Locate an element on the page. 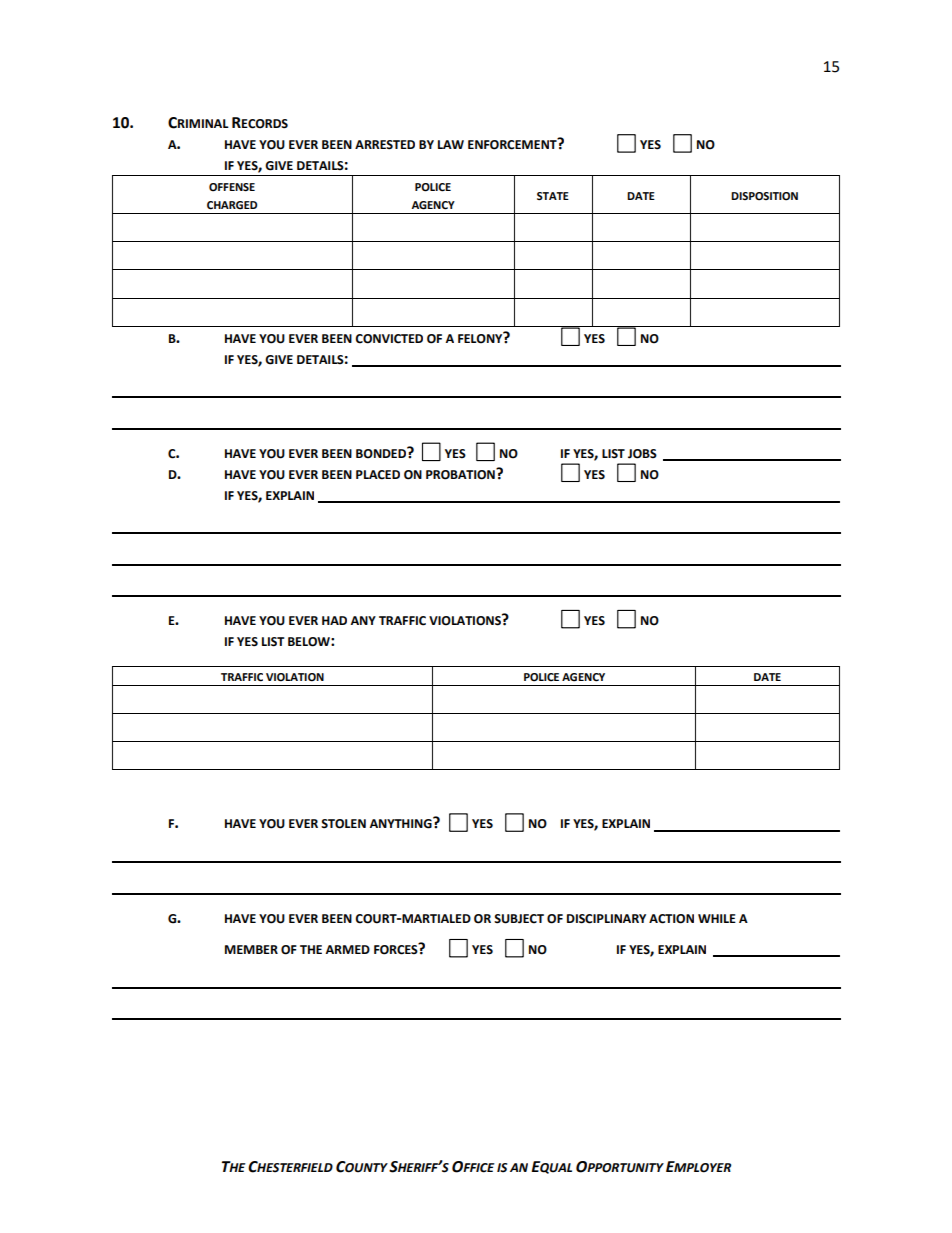 This image has height=1233, width=952. WHILE is located at coordinates (717, 918).
